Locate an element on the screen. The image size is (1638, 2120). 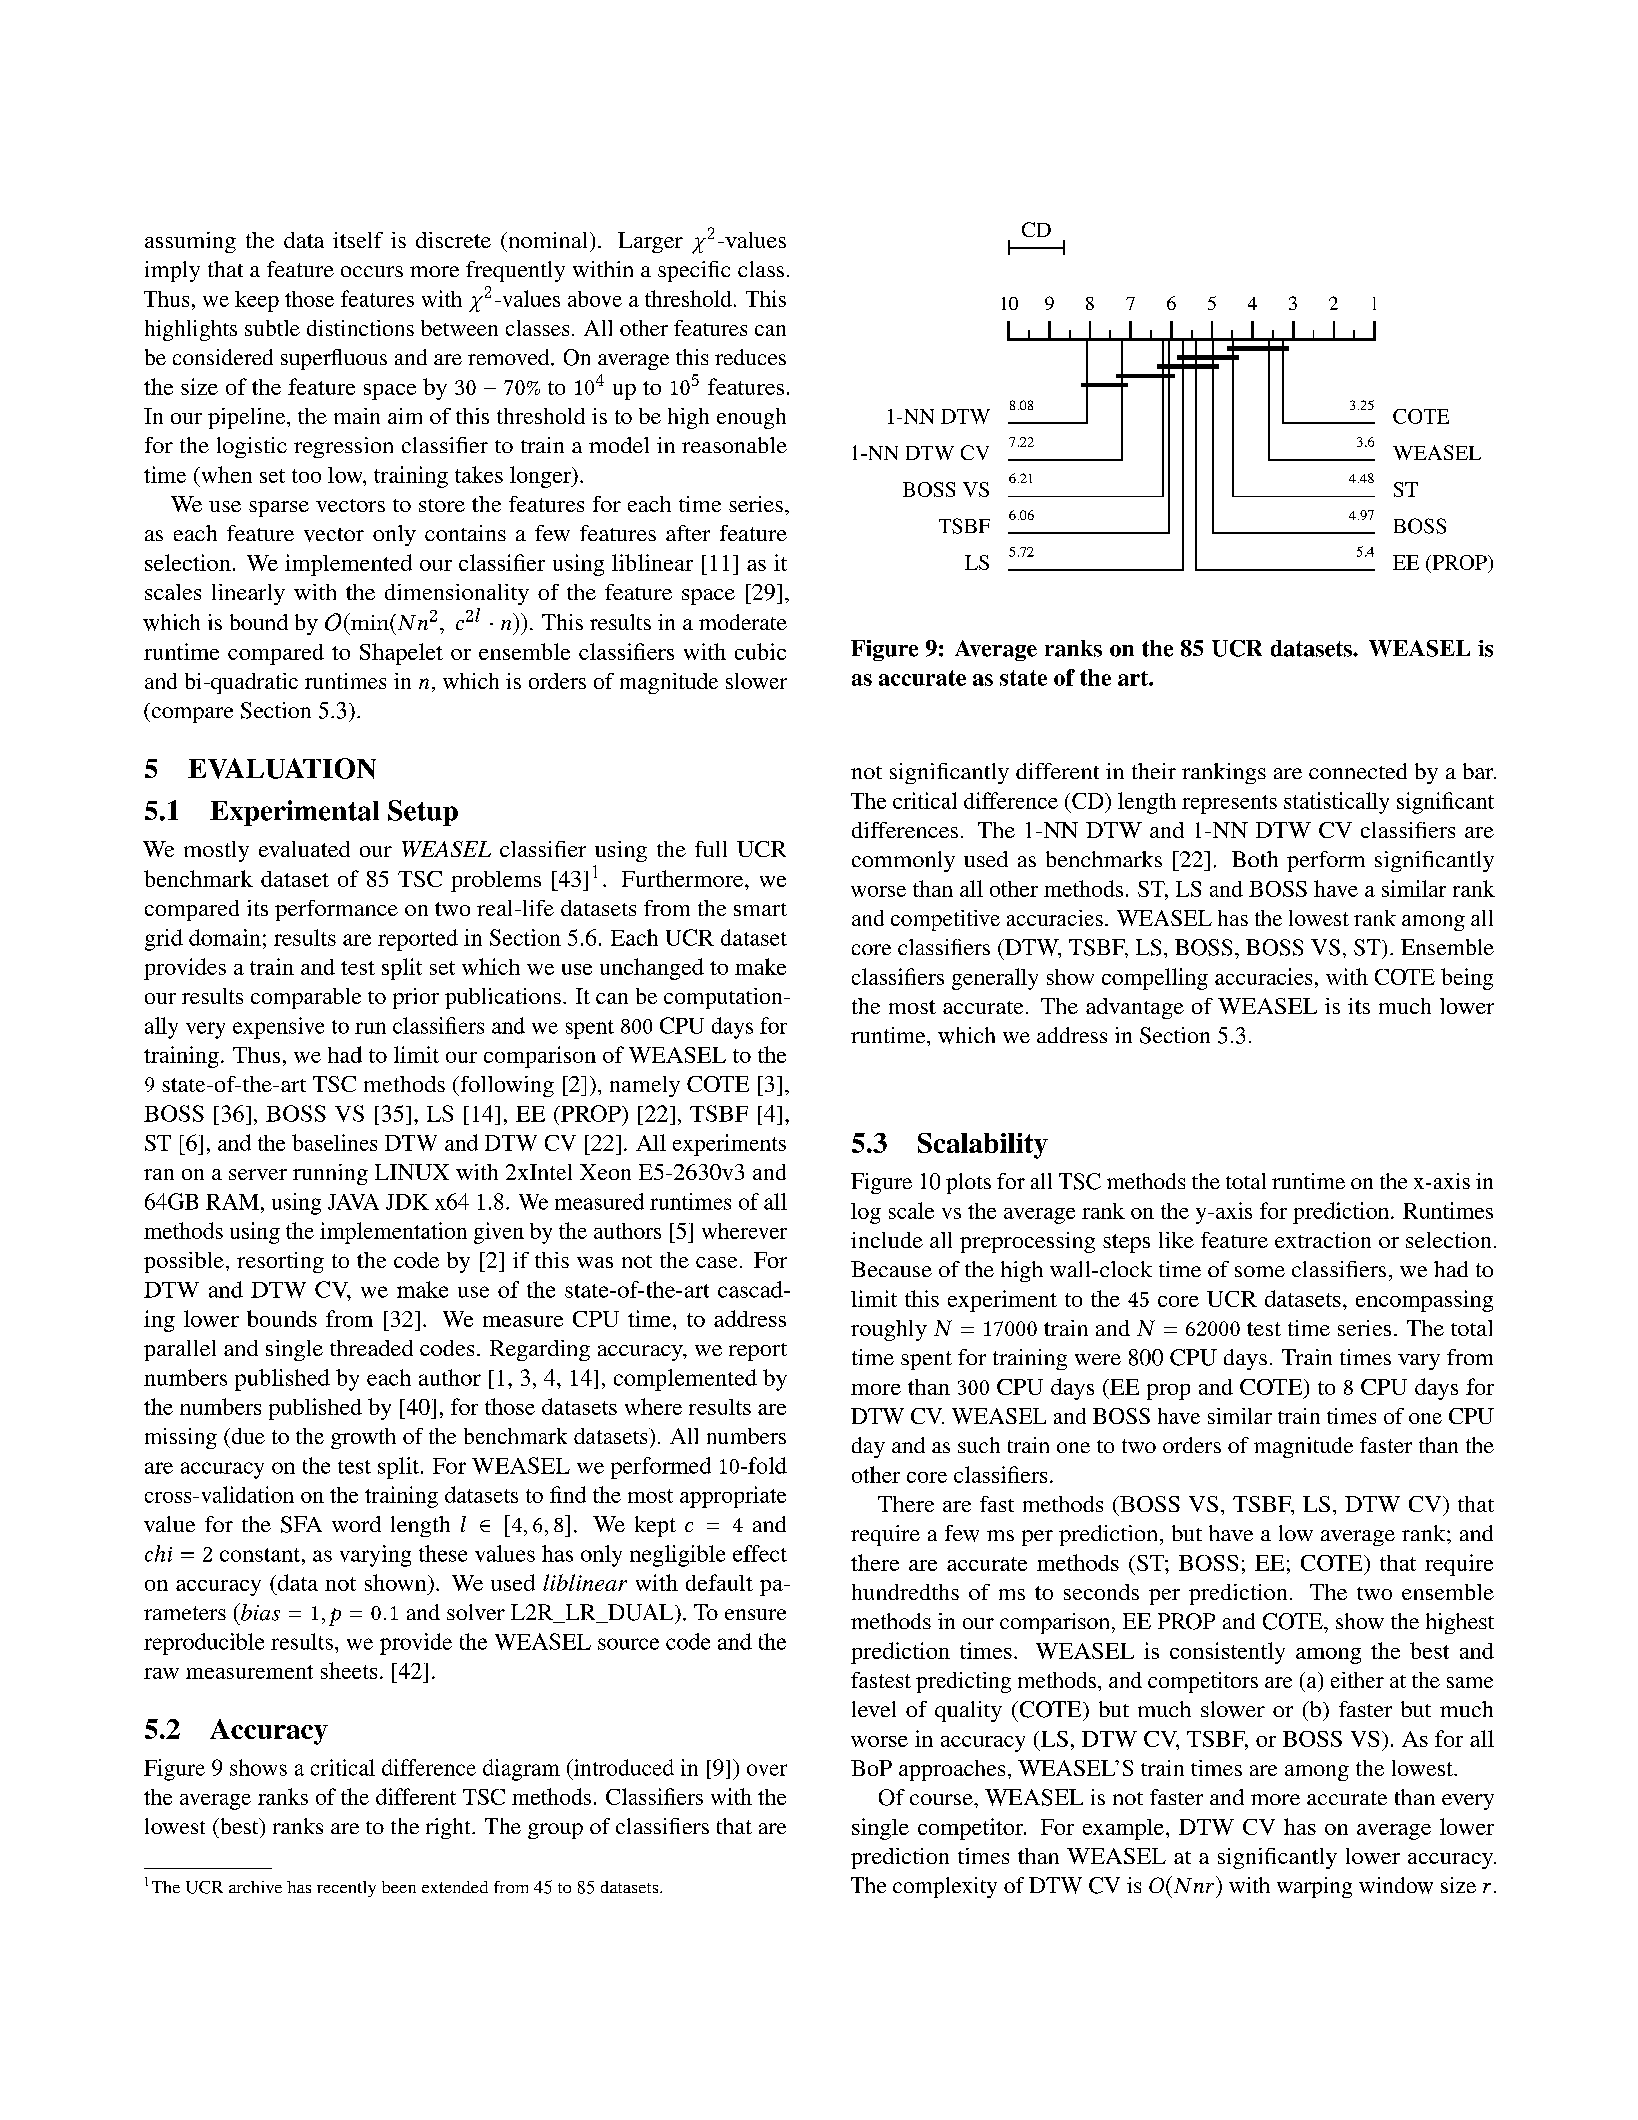
recently is located at coordinates (346, 1889).
